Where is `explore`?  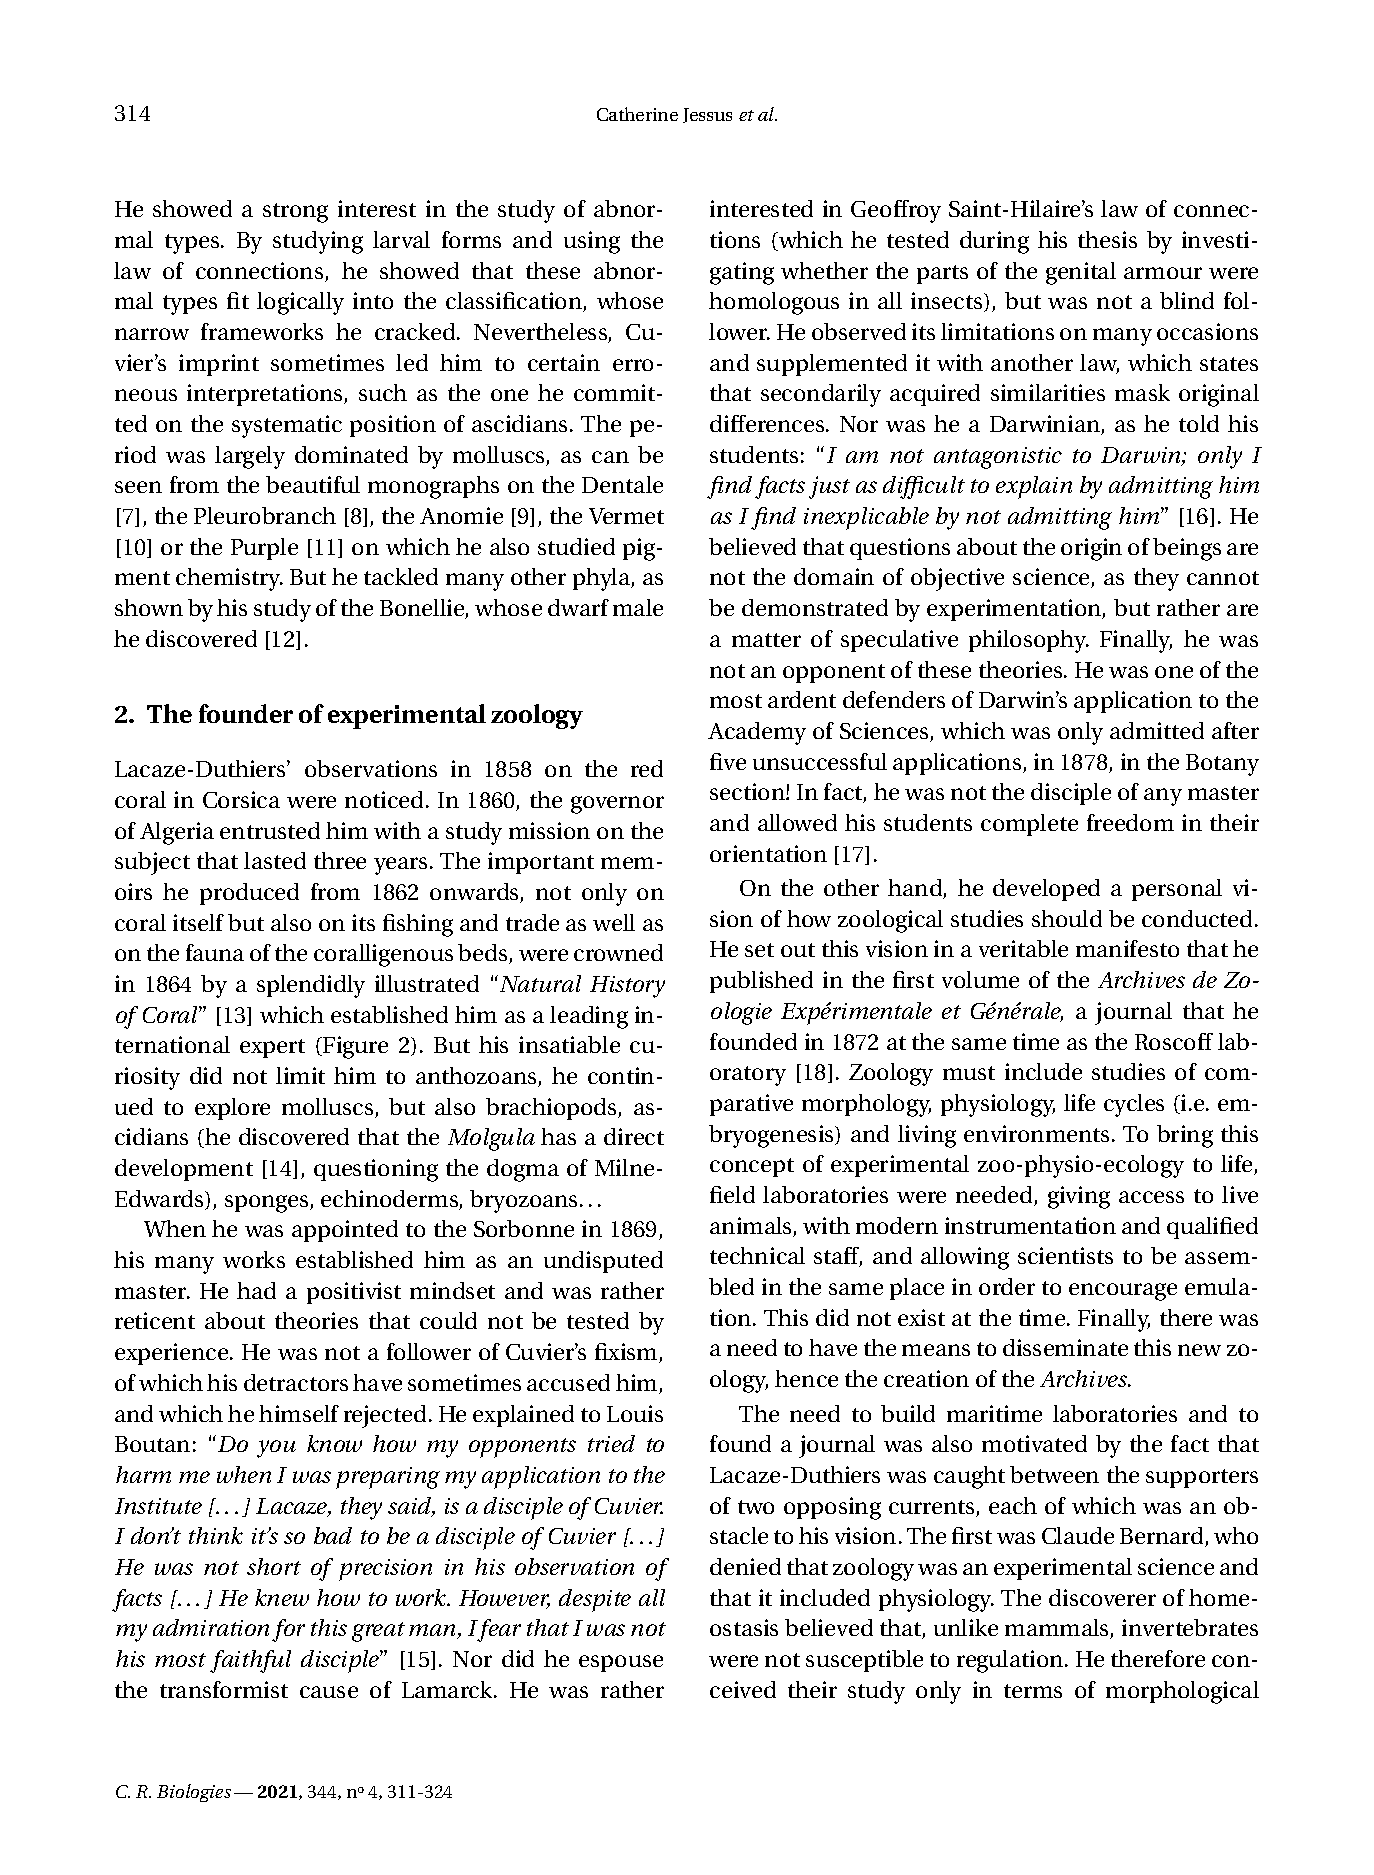
explore is located at coordinates (232, 1109).
